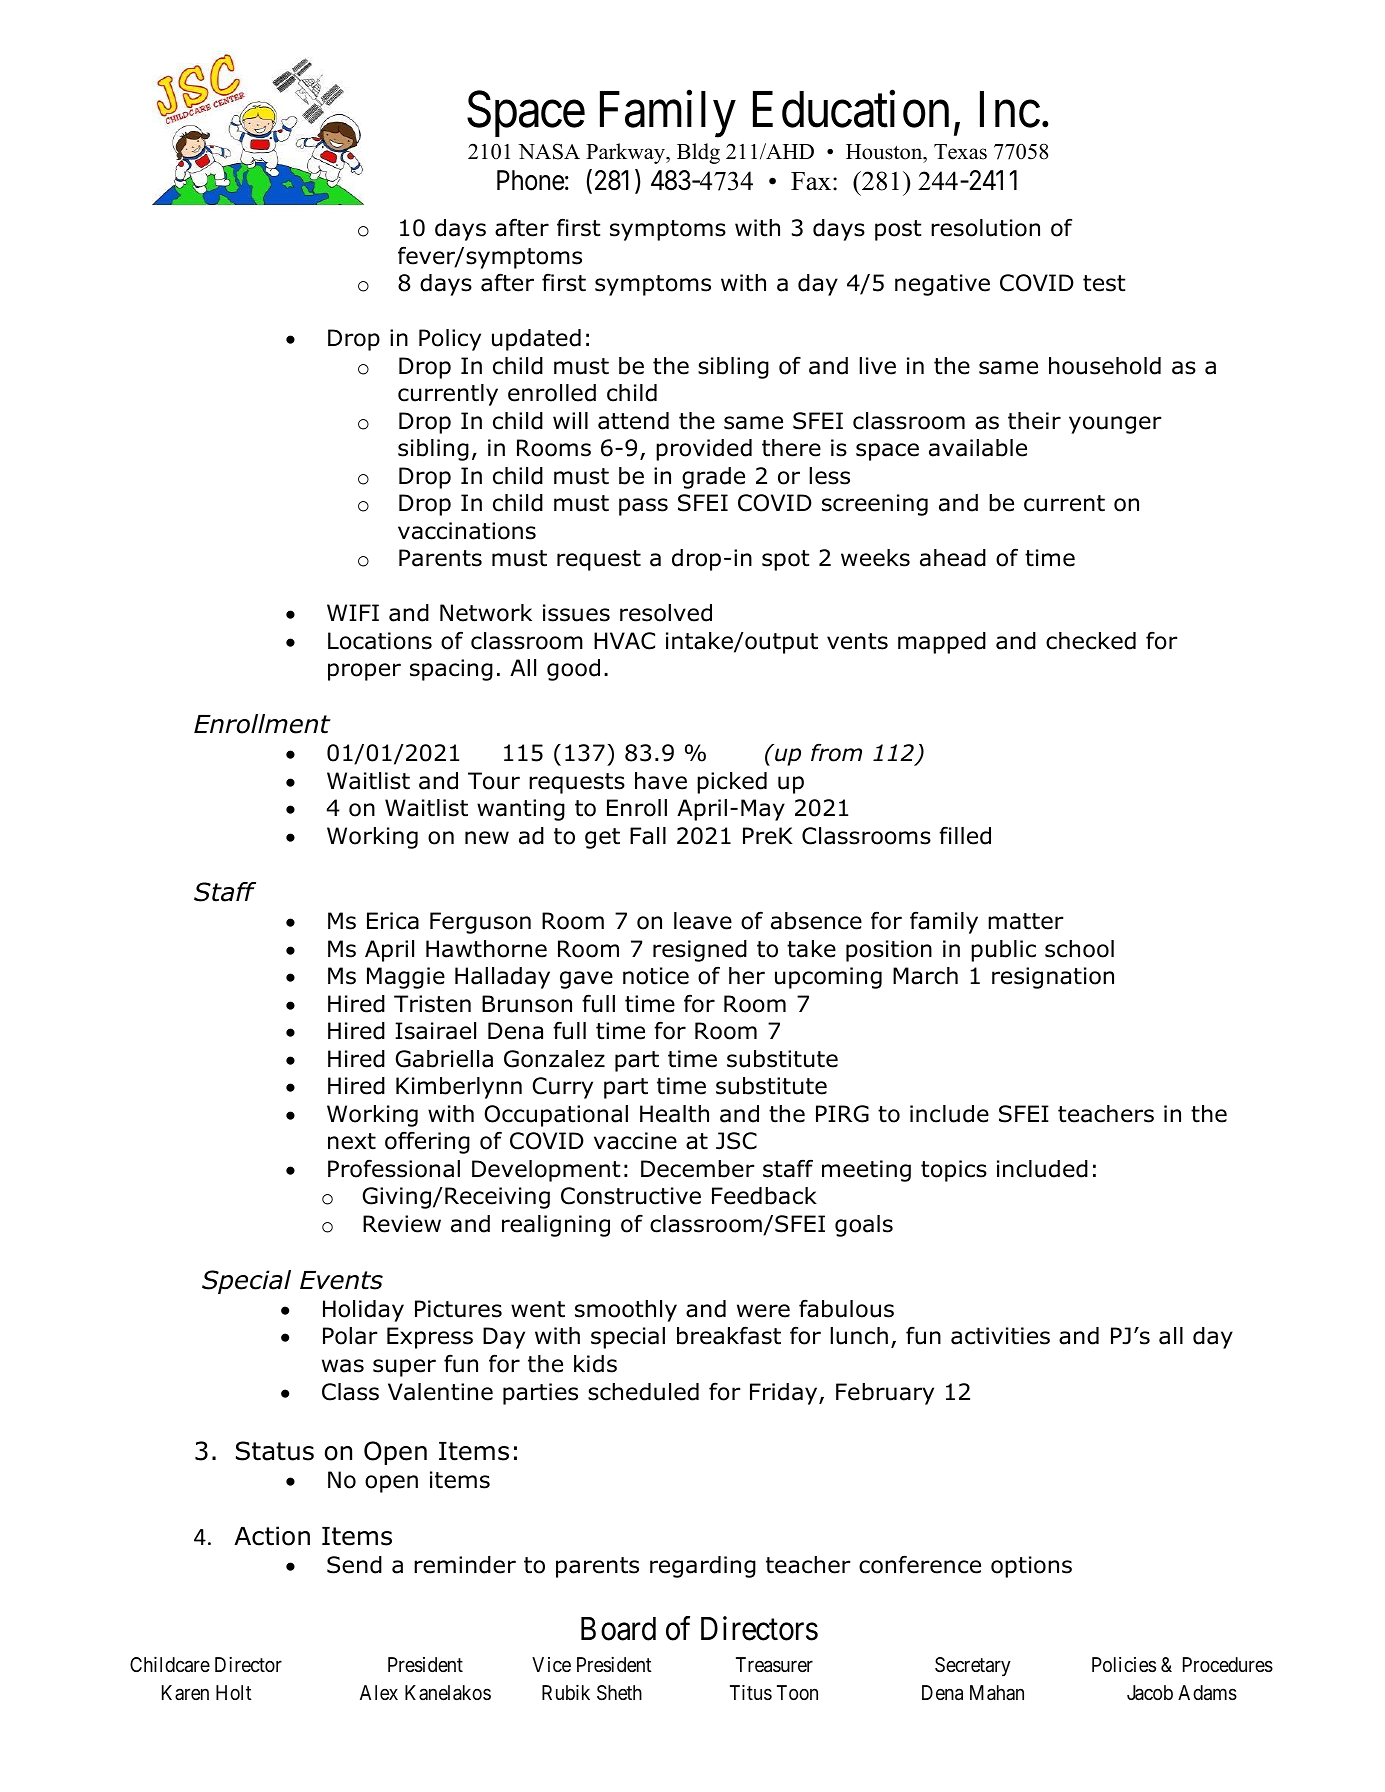 Image resolution: width=1385 pixels, height=1792 pixels. I want to click on leave, so click(703, 921).
